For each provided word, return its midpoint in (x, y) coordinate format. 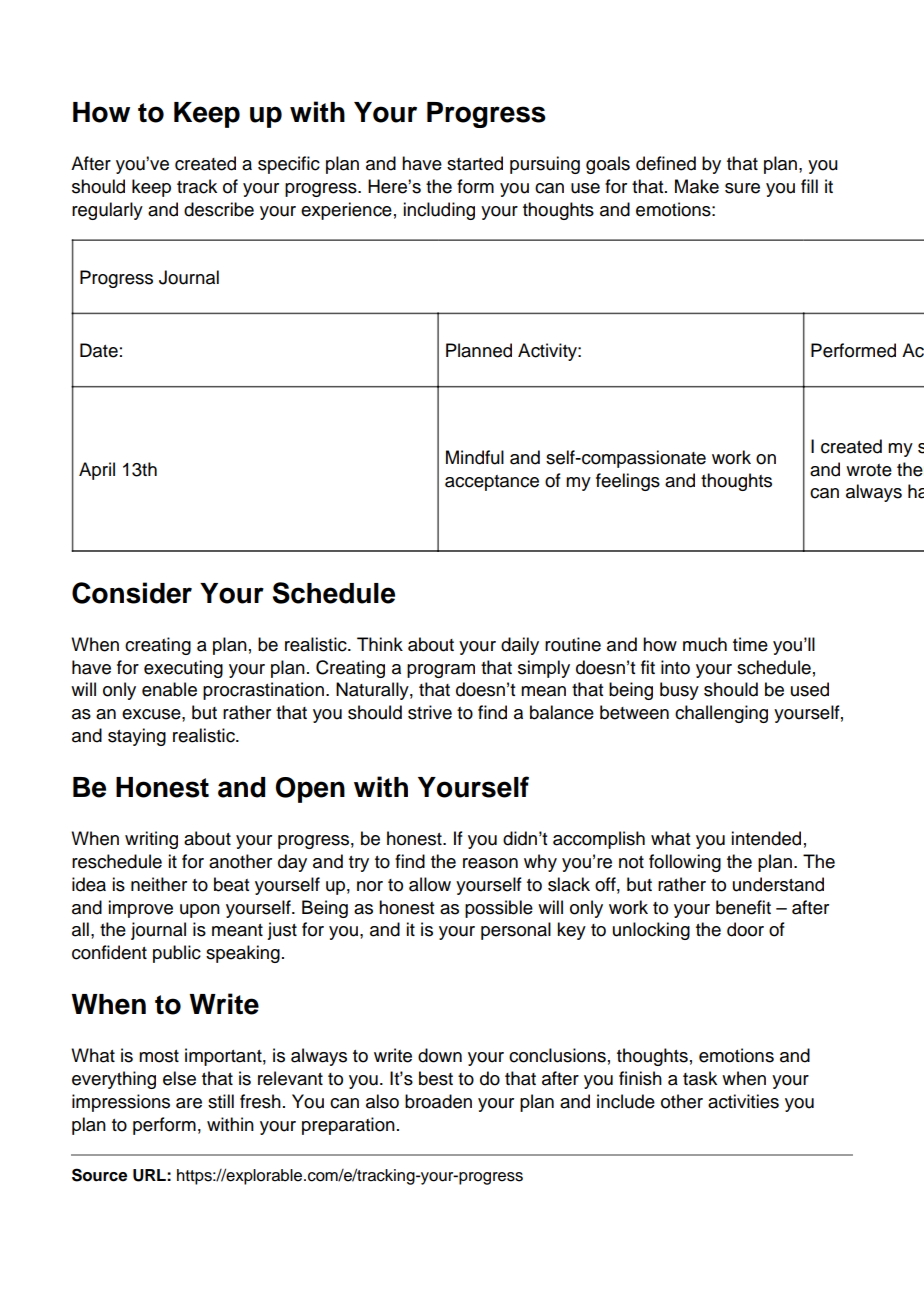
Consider (132, 593)
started (475, 163)
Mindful (475, 457)
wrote (869, 470)
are (189, 1103)
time (750, 644)
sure (742, 188)
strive (430, 712)
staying (137, 737)
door (745, 929)
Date (99, 350)
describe (219, 209)
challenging (721, 714)
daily (520, 646)
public (177, 954)
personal (516, 931)
